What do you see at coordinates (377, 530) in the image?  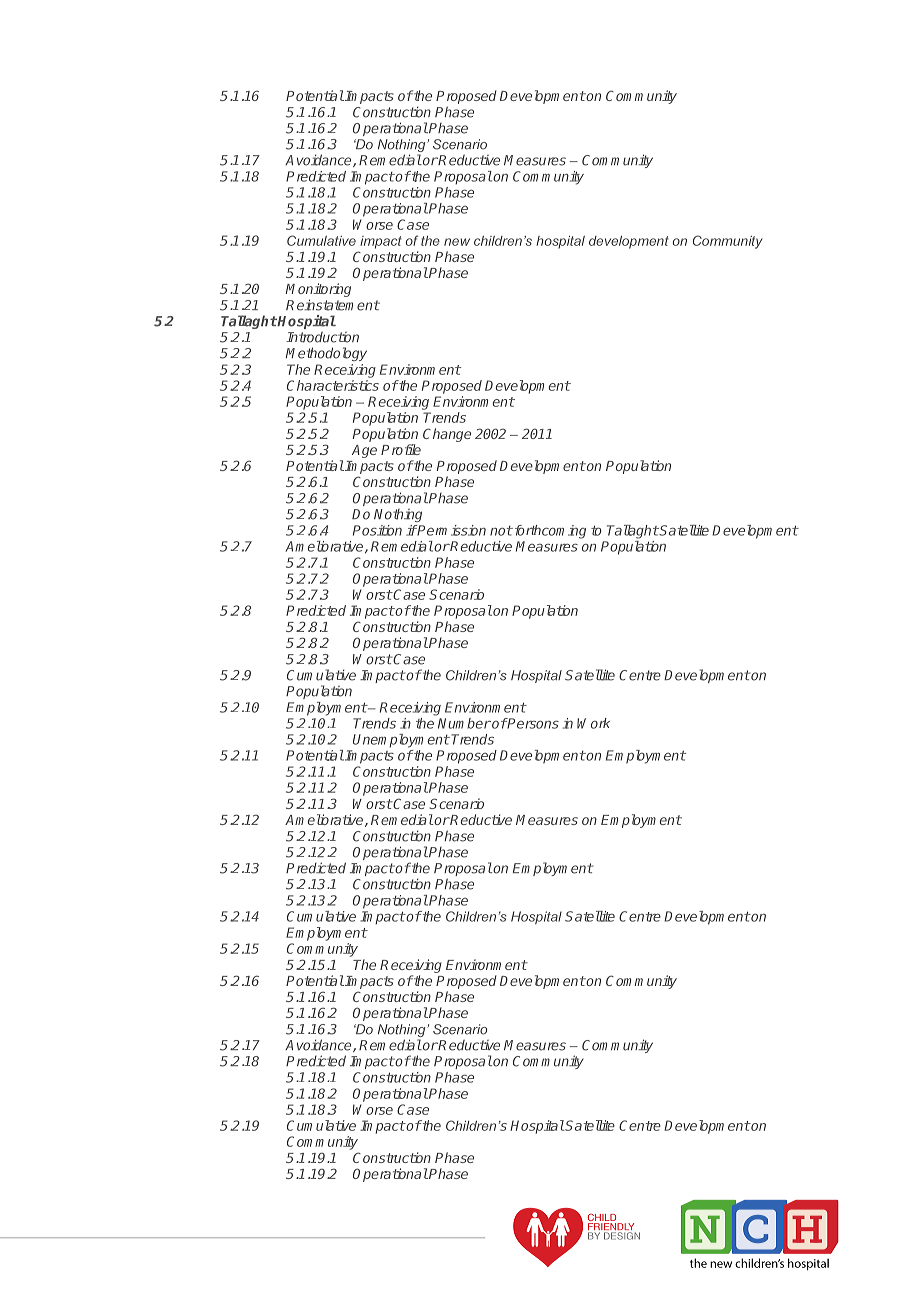 I see `Position` at bounding box center [377, 530].
